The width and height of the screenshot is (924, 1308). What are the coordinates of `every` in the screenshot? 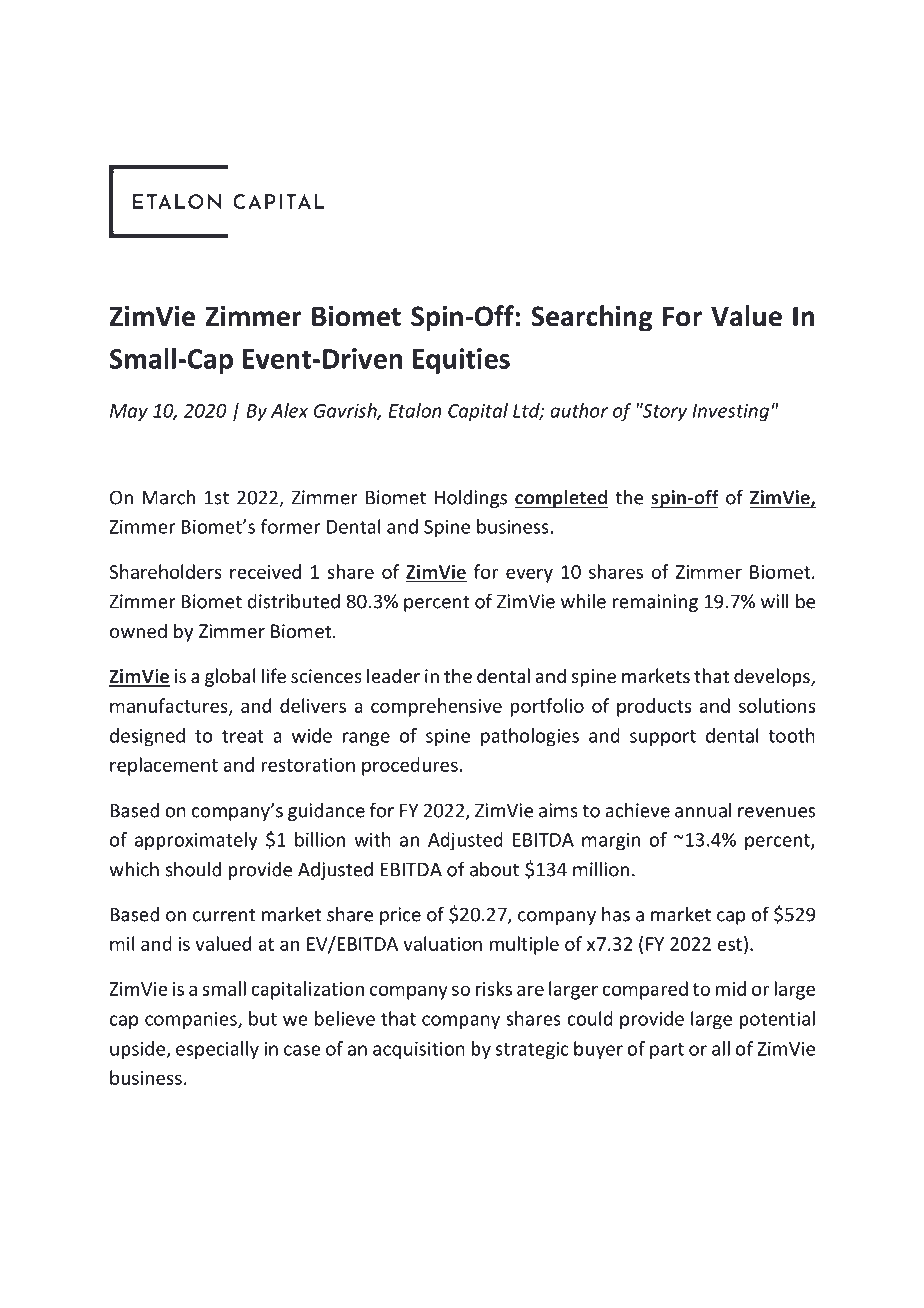 It's located at (529, 575).
